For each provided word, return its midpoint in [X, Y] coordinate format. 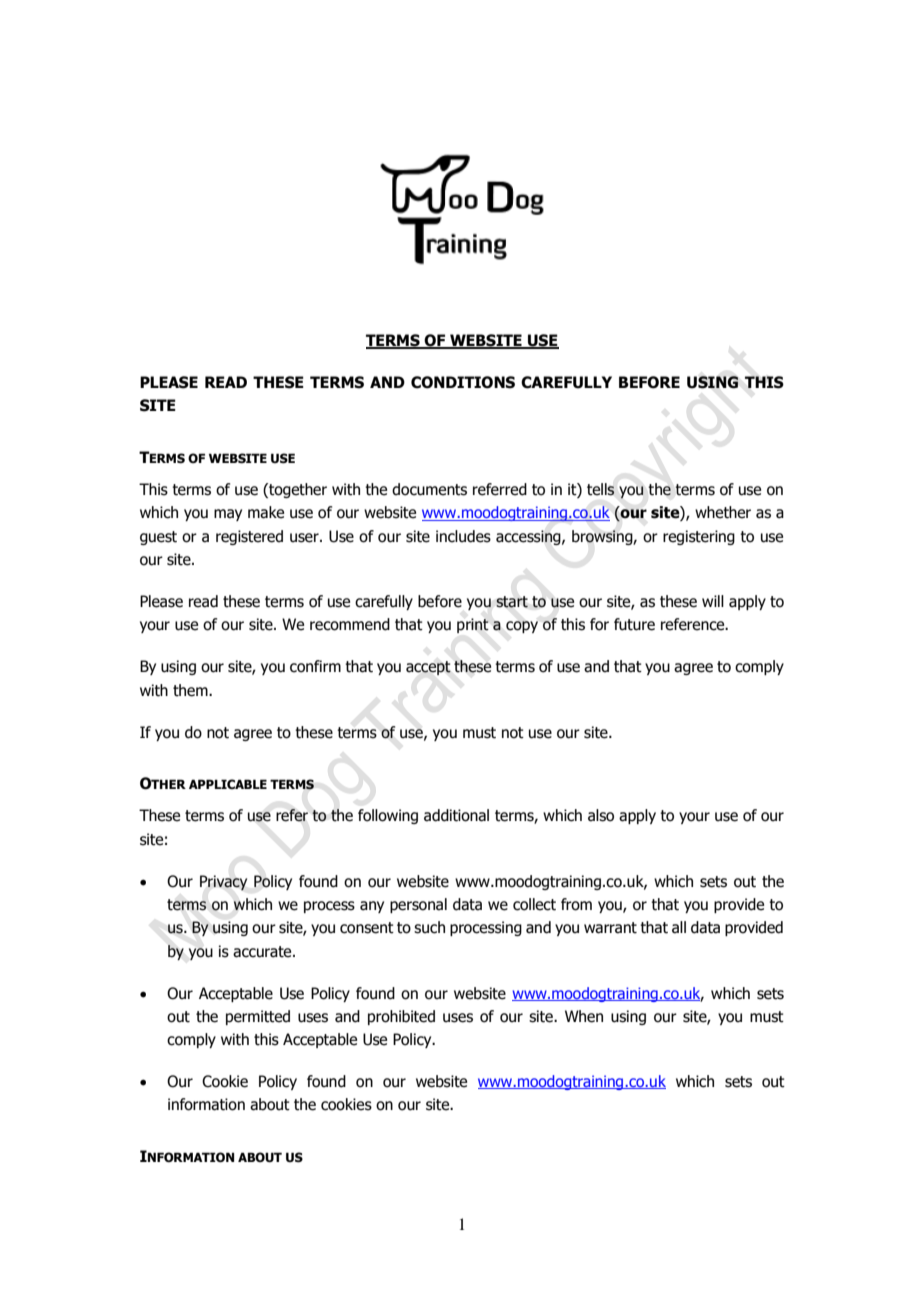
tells [601, 489]
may [228, 515]
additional [456, 815]
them [191, 690]
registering [699, 537]
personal [418, 905]
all [679, 927]
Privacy [223, 883]
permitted [258, 1017]
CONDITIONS [463, 382]
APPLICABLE [228, 784]
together [297, 490]
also [601, 815]
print [473, 625]
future [634, 624]
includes [463, 536]
